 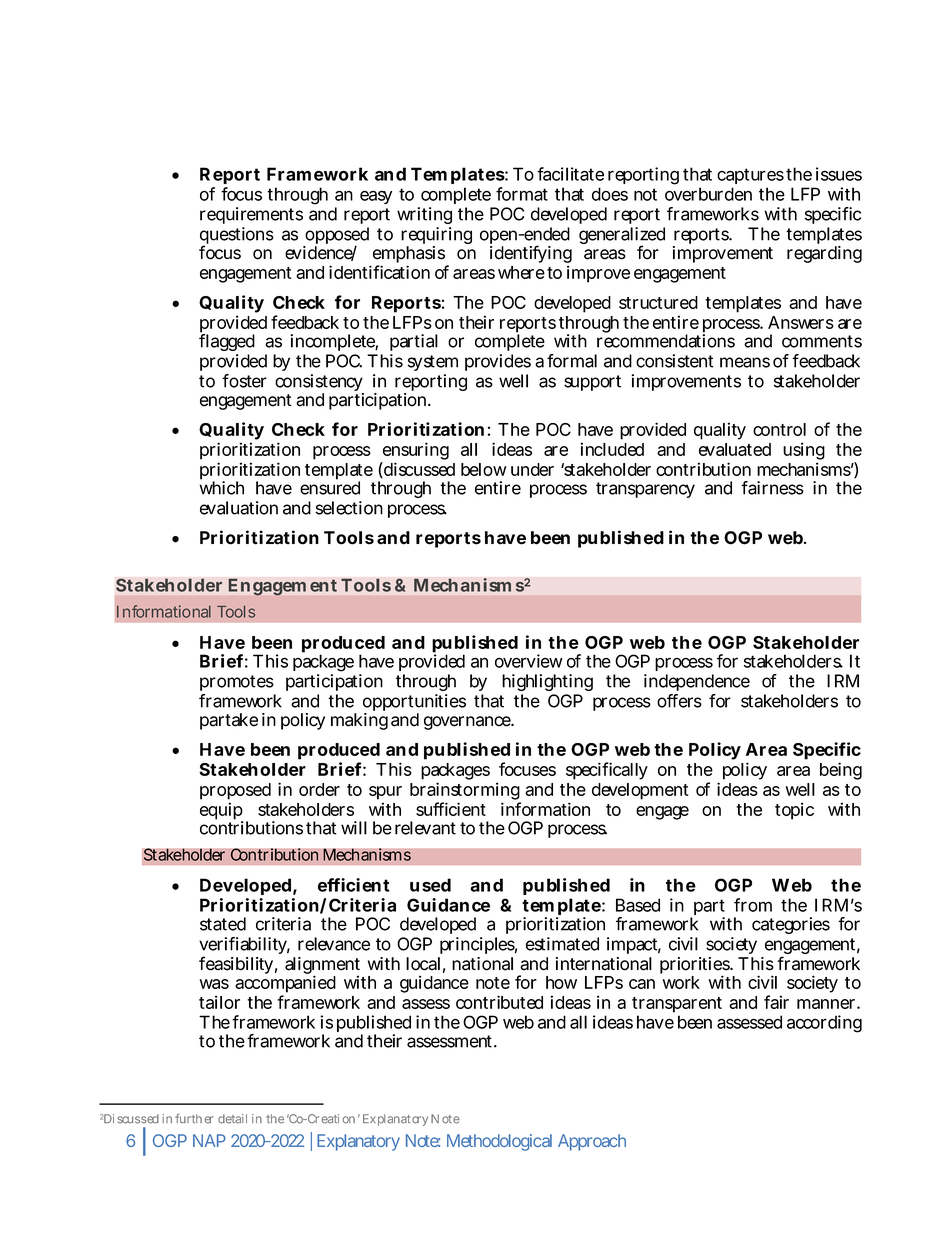 What do you see at coordinates (239, 508) in the page?
I see `evaluation` at bounding box center [239, 508].
